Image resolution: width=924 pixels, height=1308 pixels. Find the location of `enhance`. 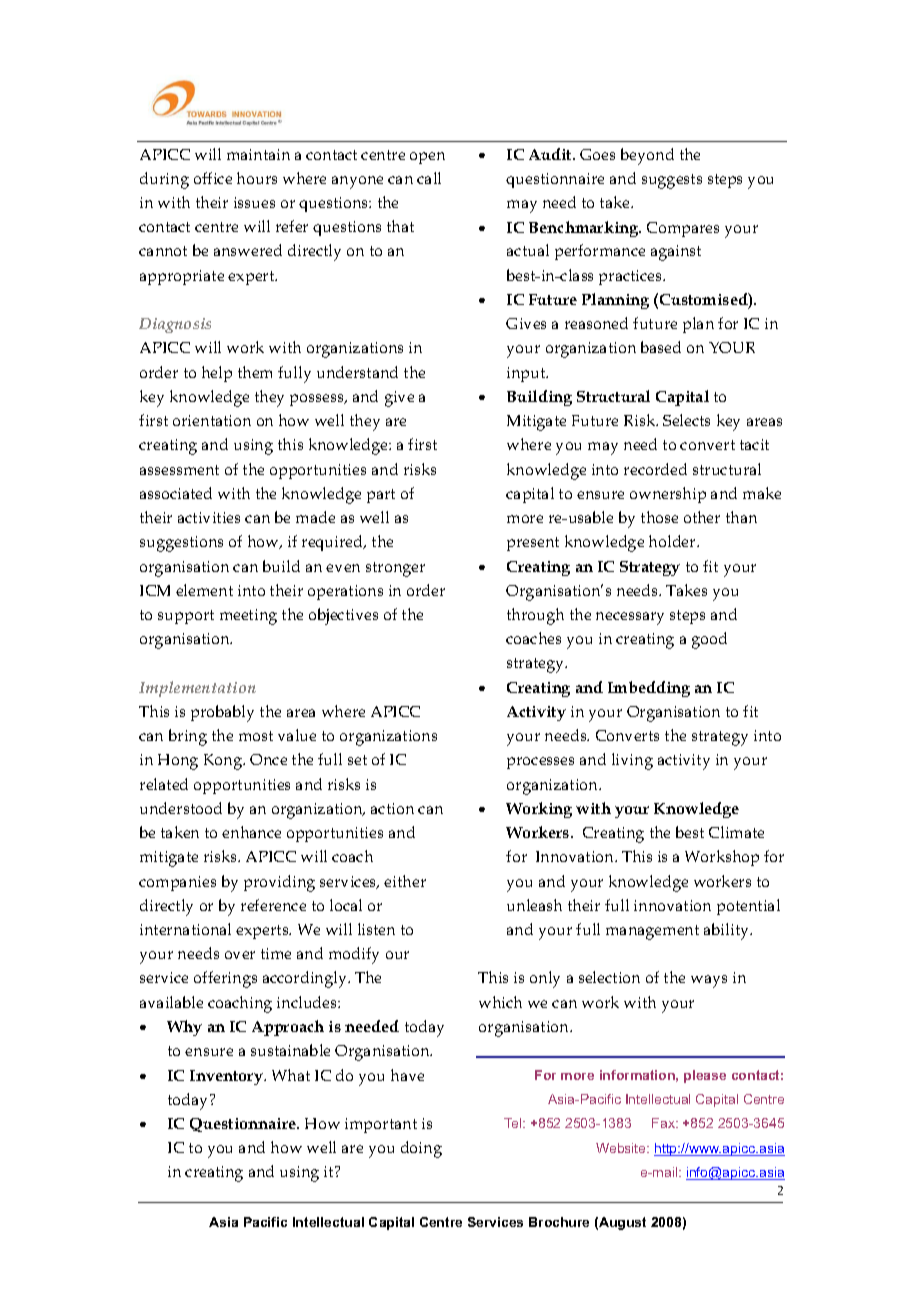

enhance is located at coordinates (251, 832).
